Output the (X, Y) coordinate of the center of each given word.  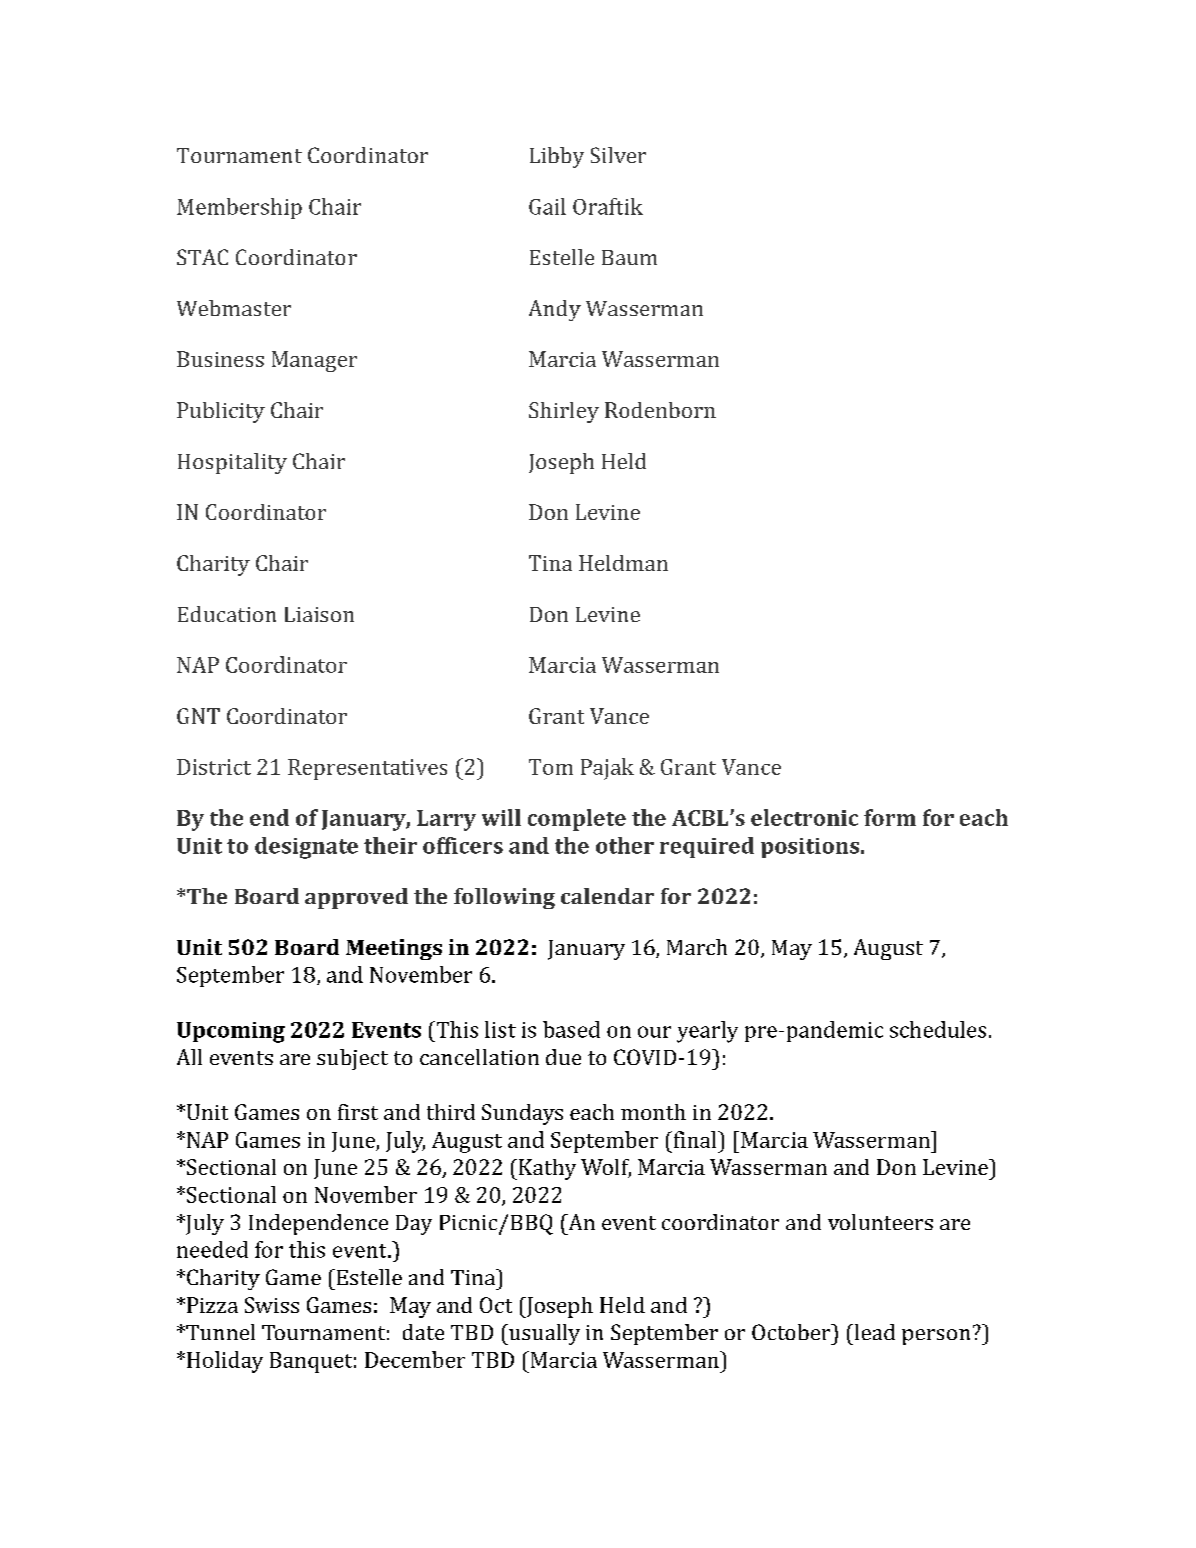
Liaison (319, 614)
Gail (547, 206)
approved (356, 898)
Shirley (564, 412)
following (504, 898)
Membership (239, 208)
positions (810, 848)
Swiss (272, 1305)
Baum (629, 257)
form (890, 817)
